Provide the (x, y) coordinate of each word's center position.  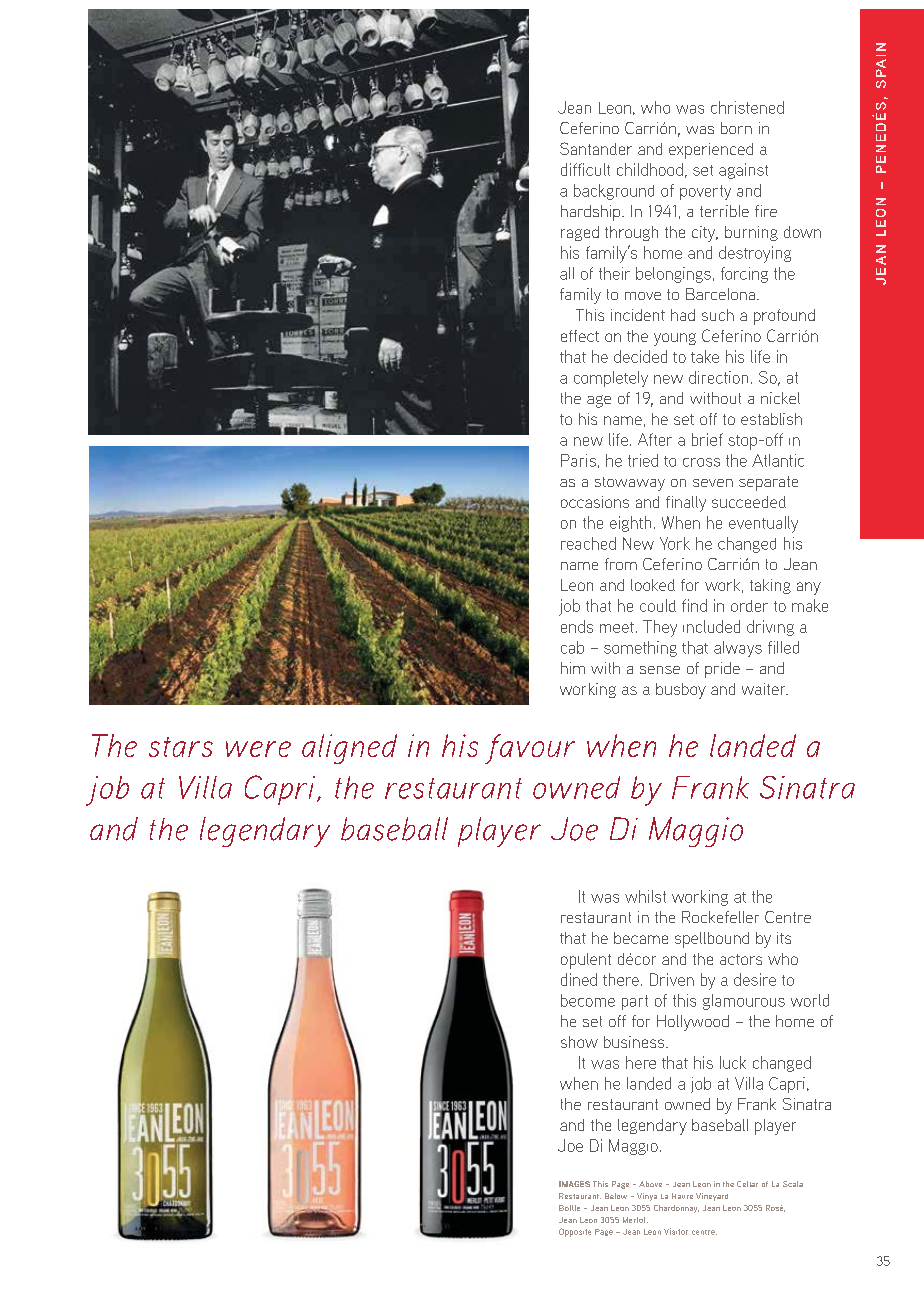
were (258, 749)
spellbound (712, 940)
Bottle (569, 1208)
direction (718, 377)
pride (722, 670)
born (736, 128)
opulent (586, 961)
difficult (585, 169)
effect (580, 336)
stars (181, 747)
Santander (596, 148)
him (573, 668)
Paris (578, 460)
